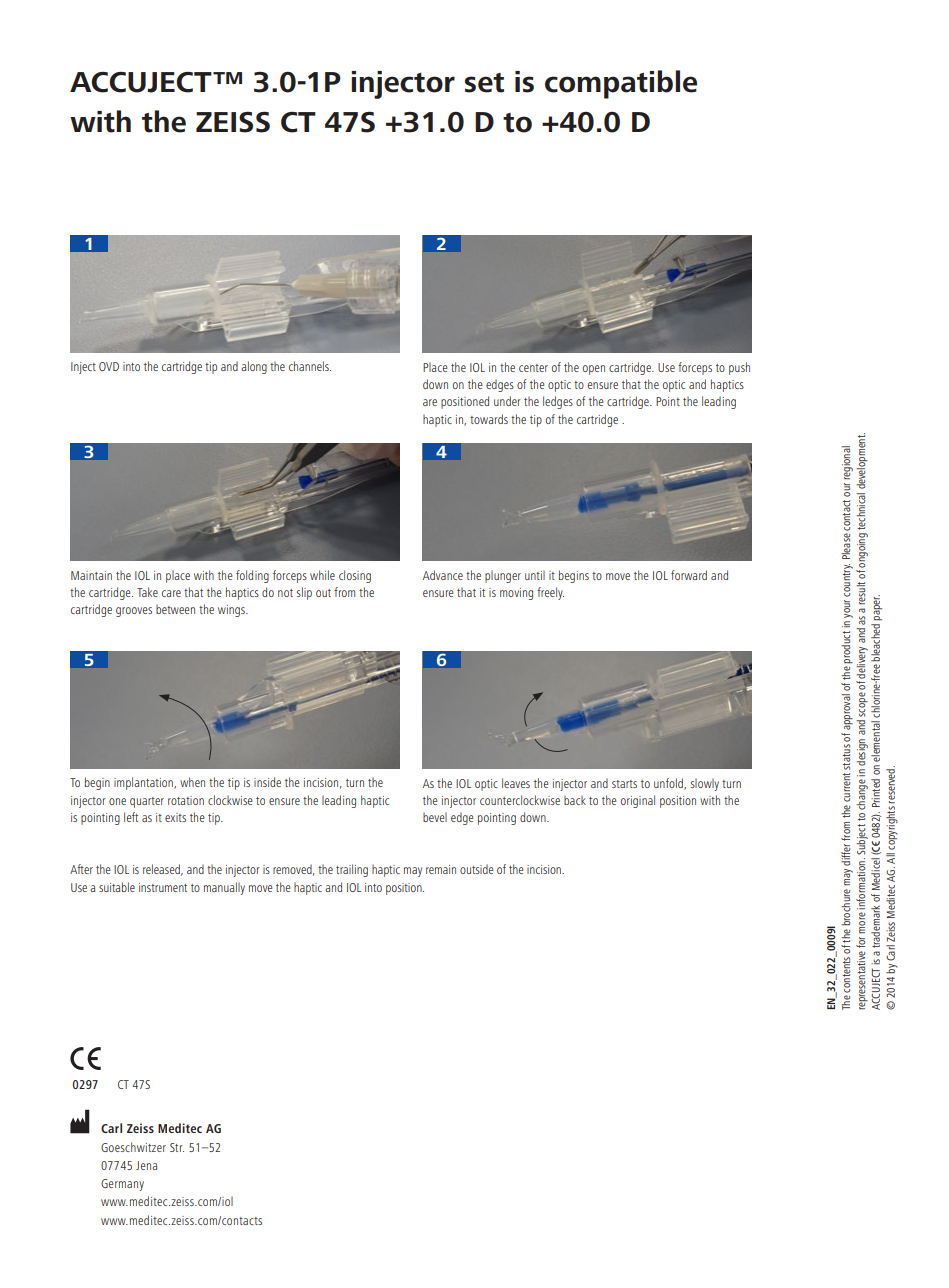 The image size is (949, 1288). What do you see at coordinates (175, 609) in the screenshot?
I see `between` at bounding box center [175, 609].
